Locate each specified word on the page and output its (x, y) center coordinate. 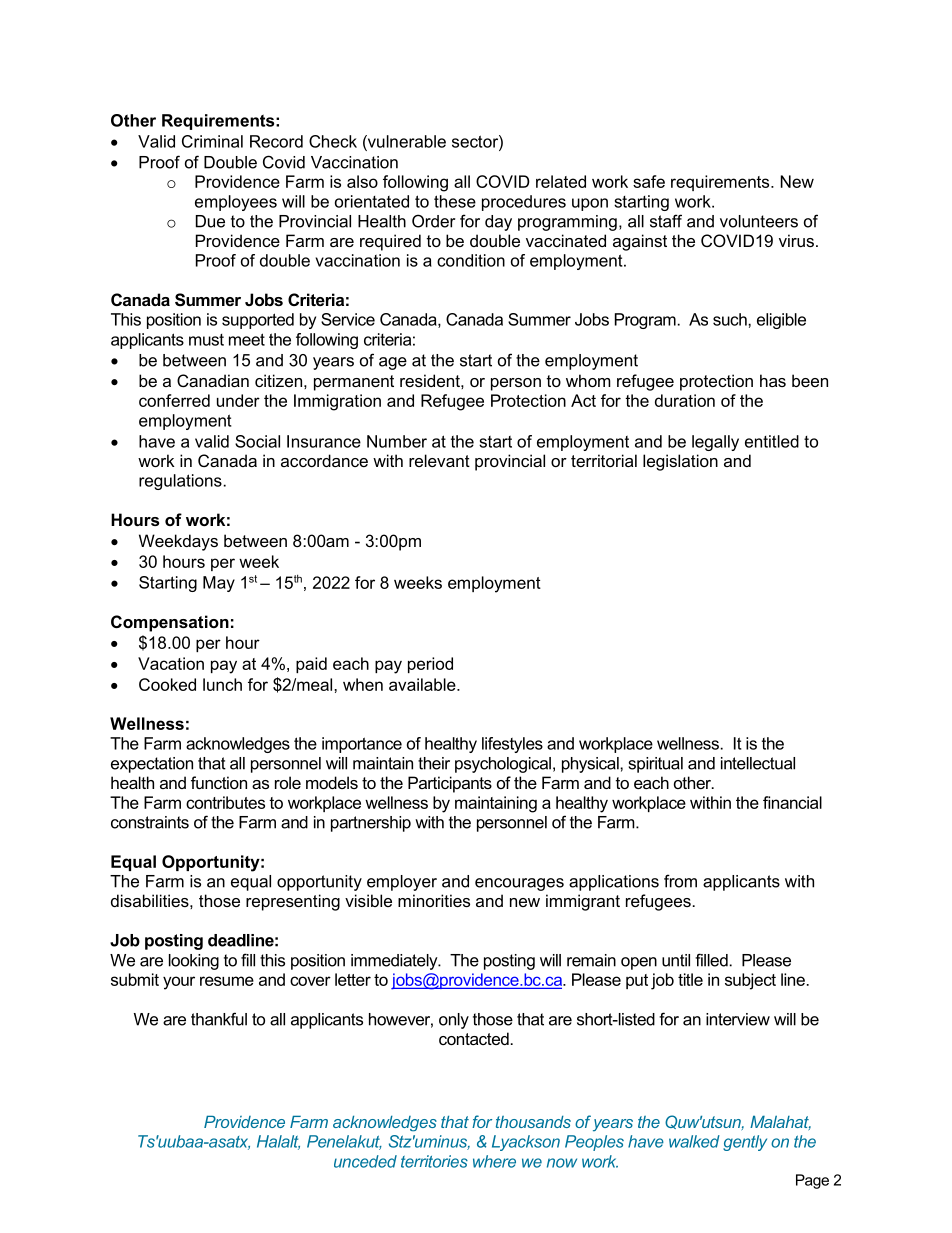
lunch (222, 684)
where (494, 1161)
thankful (219, 1019)
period (430, 665)
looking (194, 962)
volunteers (759, 221)
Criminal (212, 141)
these (455, 201)
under (238, 400)
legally (715, 443)
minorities (434, 900)
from (680, 881)
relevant (439, 460)
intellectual (758, 763)
